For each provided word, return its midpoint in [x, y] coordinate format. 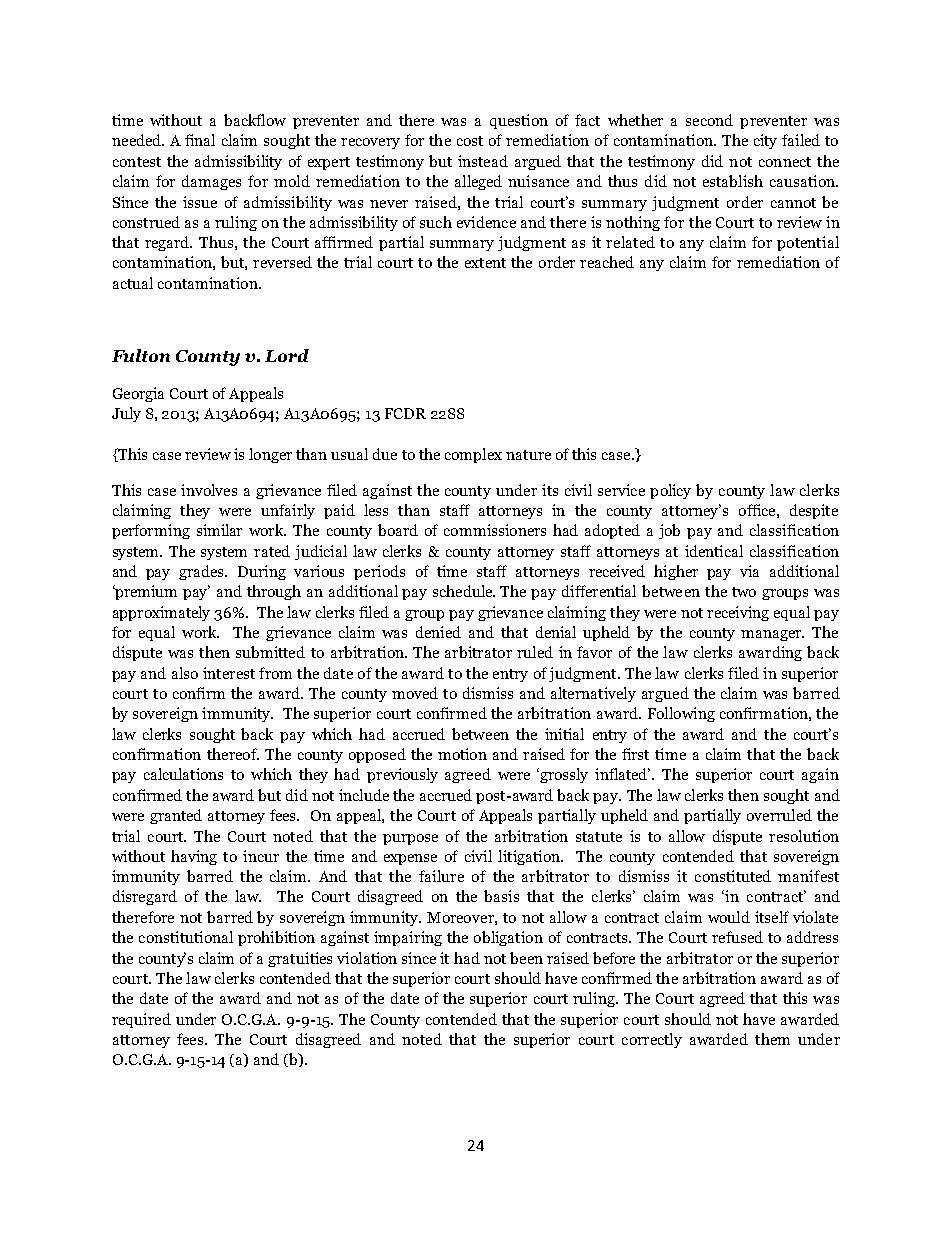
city [765, 141]
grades [203, 572]
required [141, 1020]
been [526, 958]
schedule [464, 591]
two [744, 592]
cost [470, 141]
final [200, 140]
